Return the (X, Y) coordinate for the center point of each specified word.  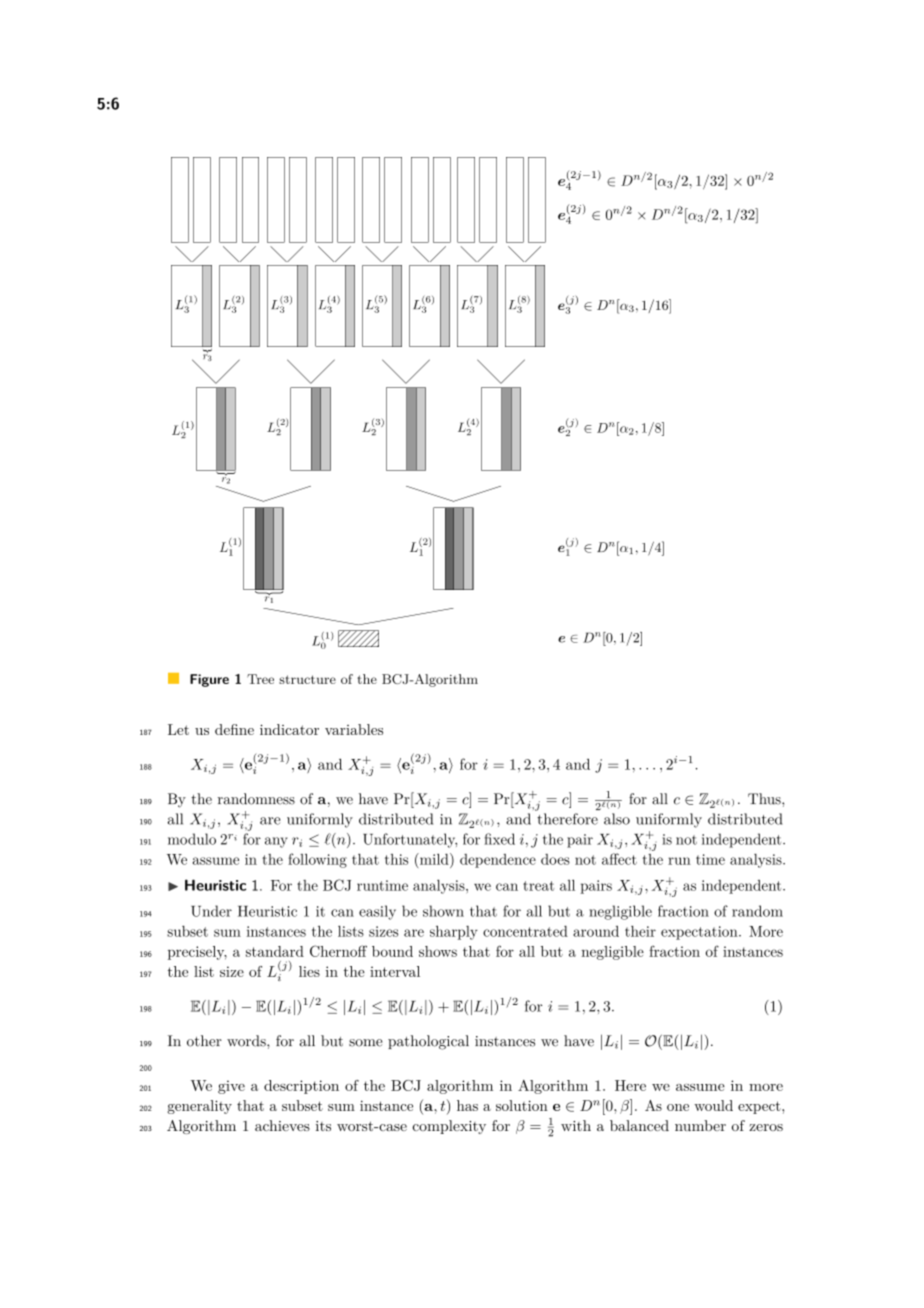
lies (309, 971)
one (678, 1107)
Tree (260, 679)
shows (438, 951)
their (640, 931)
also (617, 819)
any (276, 842)
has (467, 1105)
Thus (765, 799)
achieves (282, 1125)
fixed (499, 839)
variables (354, 729)
